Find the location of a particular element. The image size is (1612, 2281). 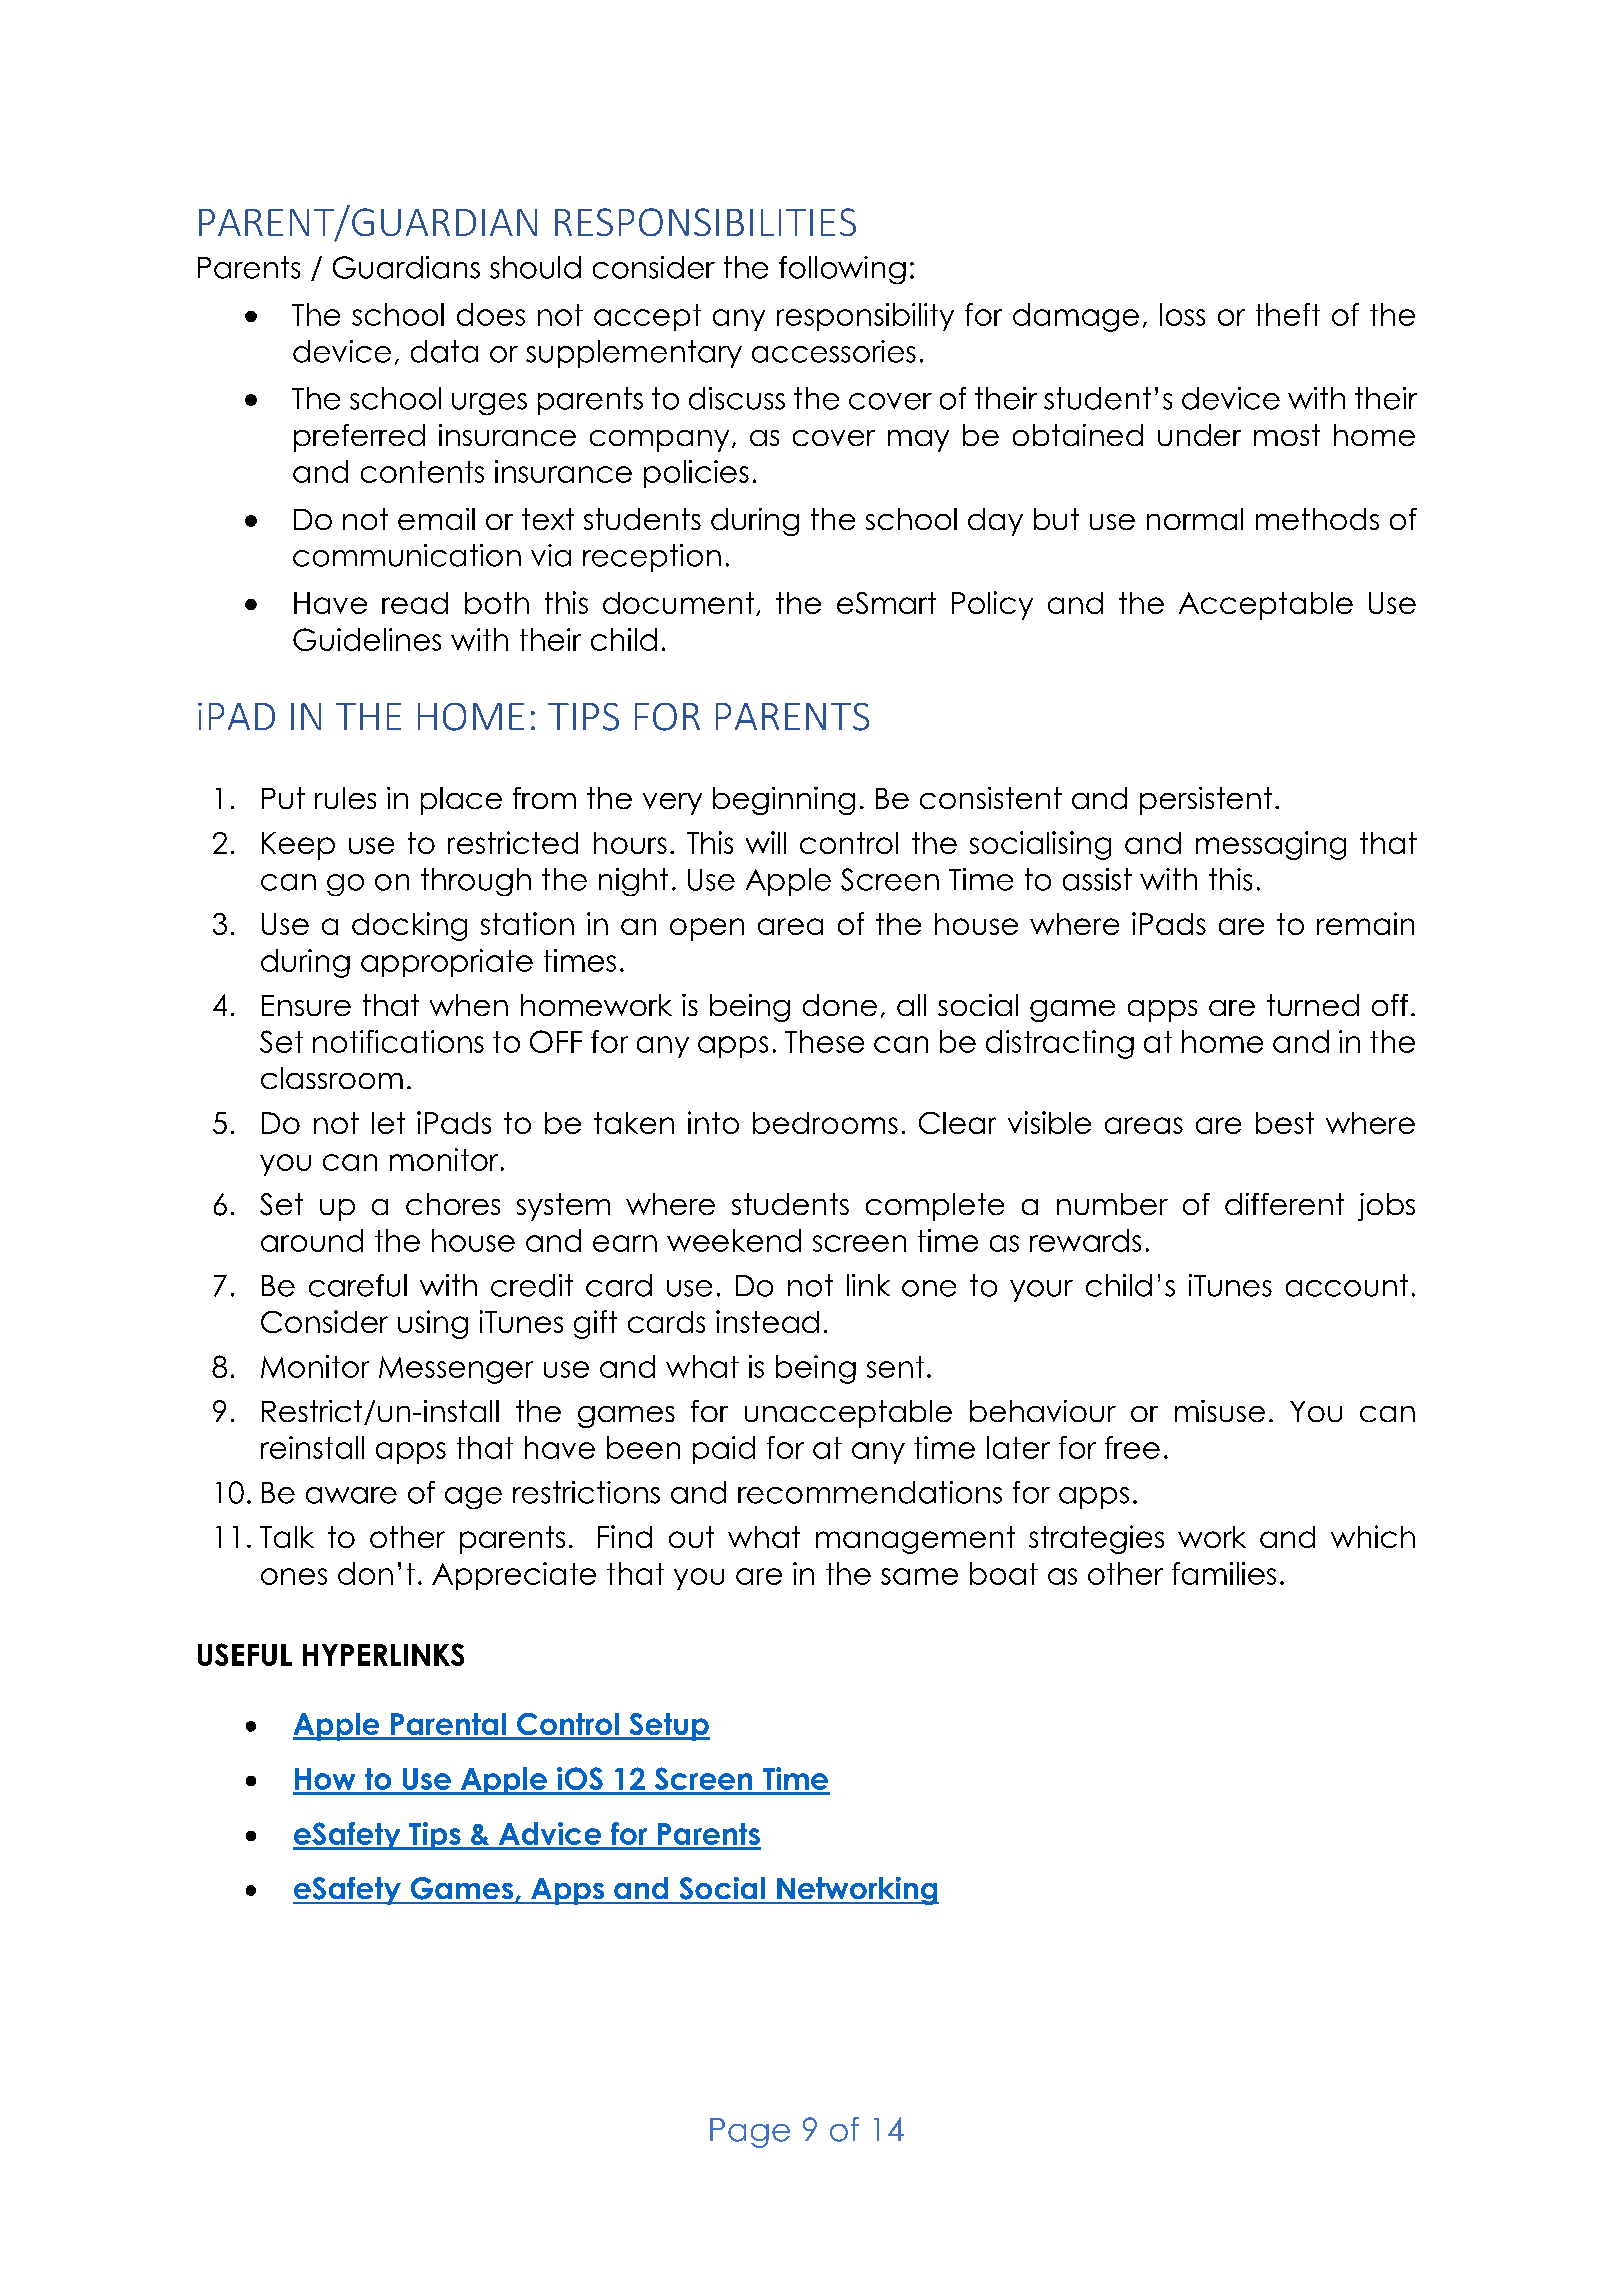

Setup is located at coordinates (668, 1727).
